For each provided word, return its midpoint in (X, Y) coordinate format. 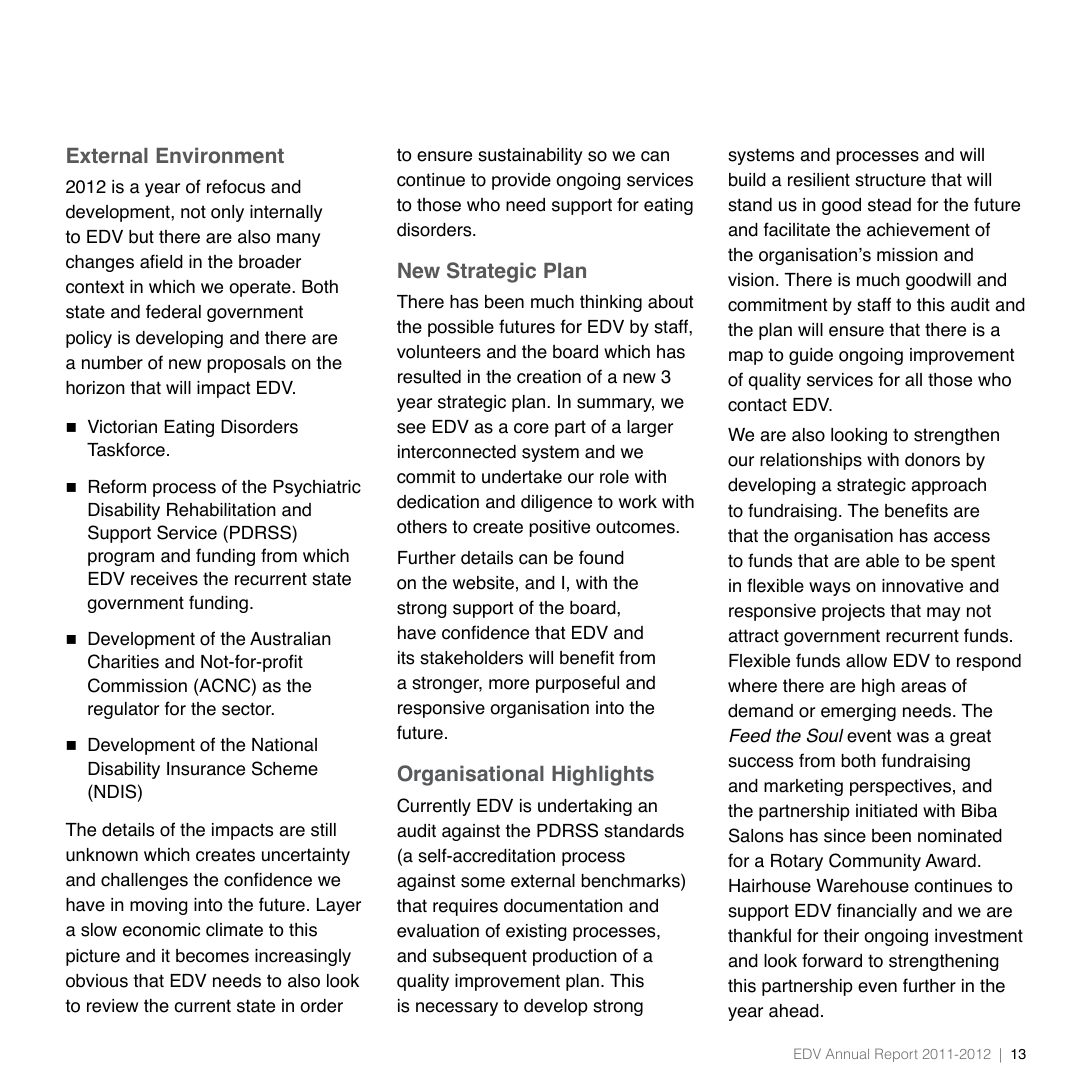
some (483, 882)
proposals (246, 364)
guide (811, 356)
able (882, 561)
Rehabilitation (221, 510)
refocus (236, 186)
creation (549, 377)
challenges (144, 881)
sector (248, 709)
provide (521, 181)
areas (923, 687)
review (112, 1006)
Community (875, 862)
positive (559, 528)
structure (890, 180)
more (509, 684)
